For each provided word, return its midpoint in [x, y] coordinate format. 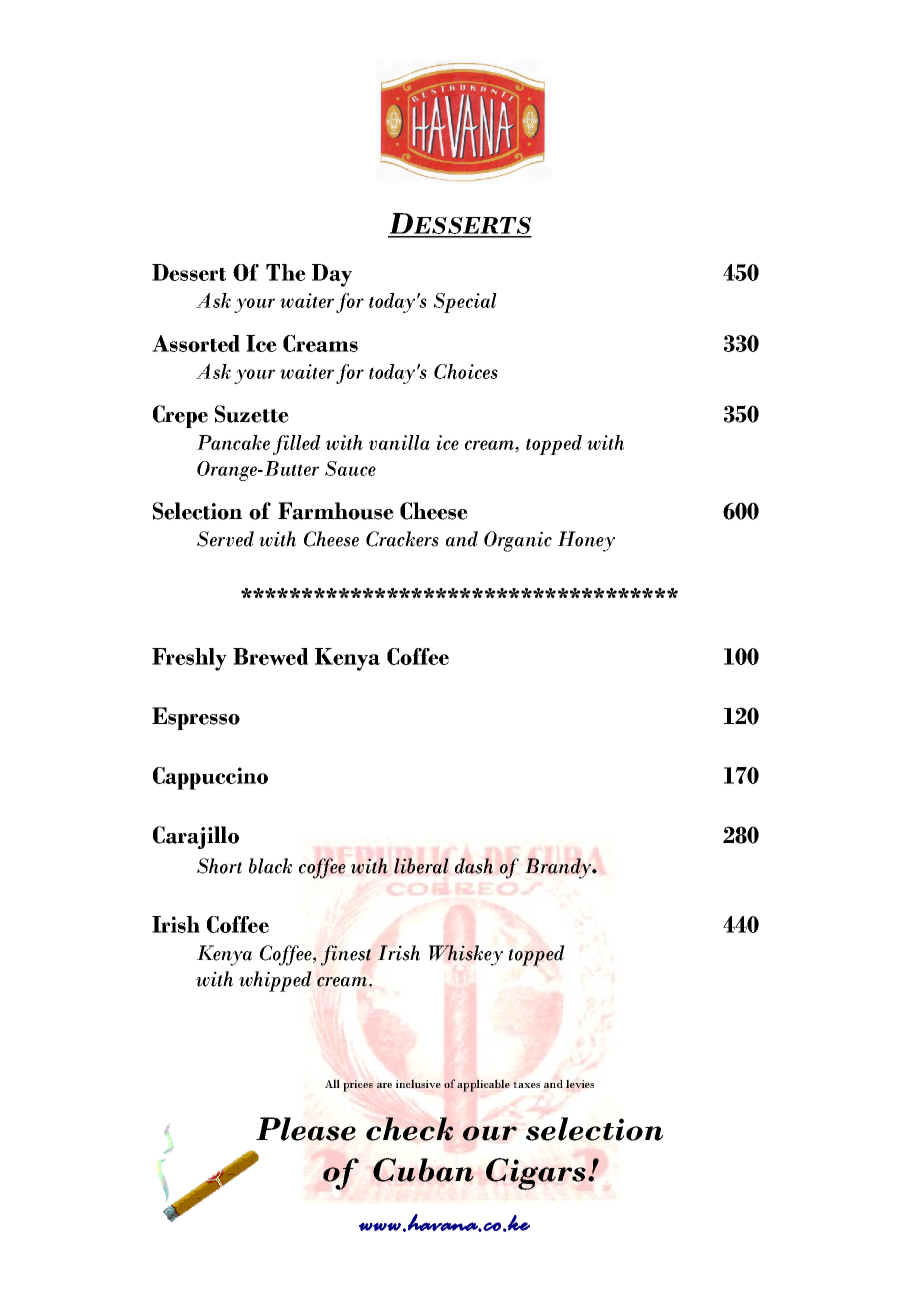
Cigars [536, 1174]
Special [465, 303]
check [409, 1129]
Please [306, 1129]
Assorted [196, 343]
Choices [466, 371]
